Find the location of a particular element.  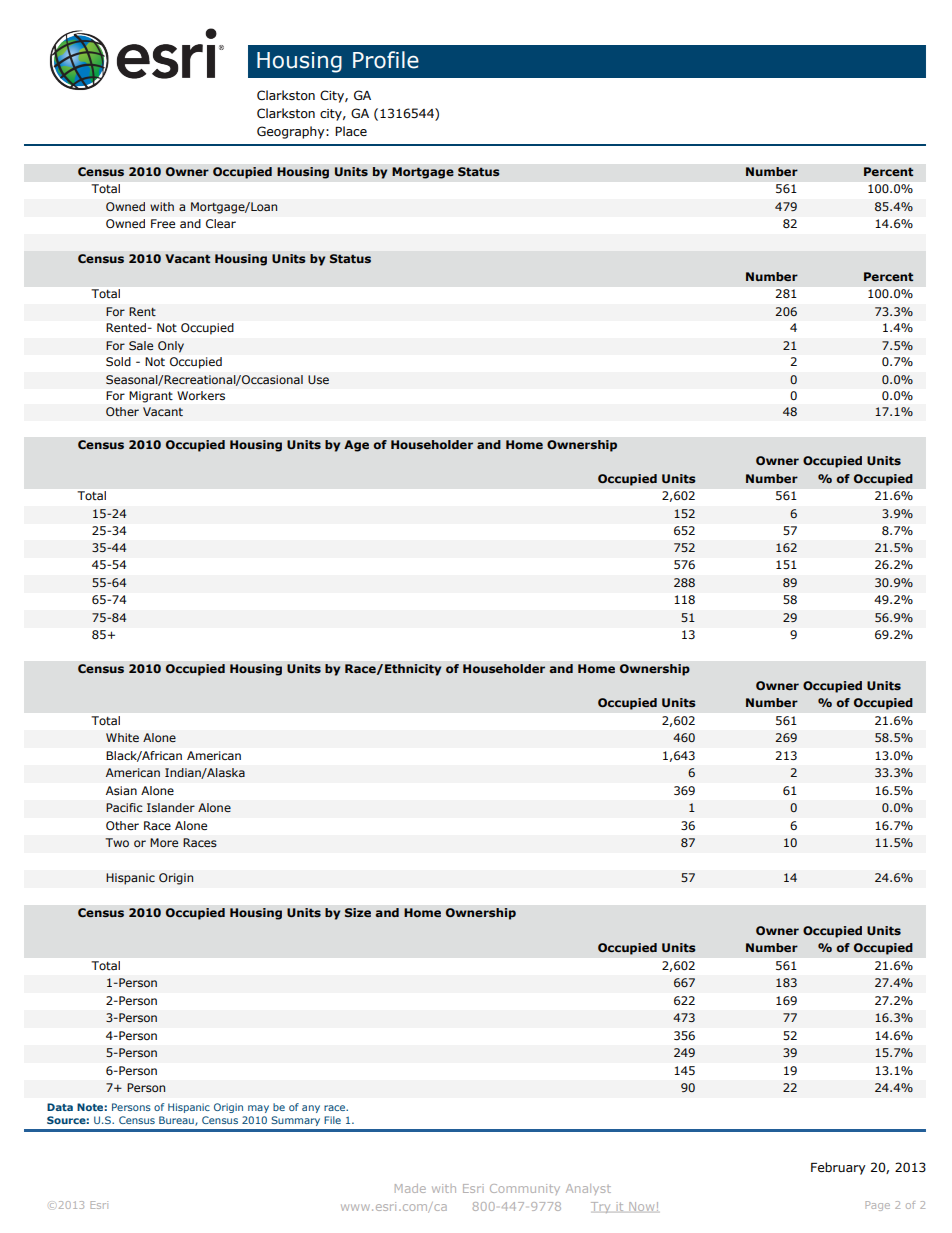

Only is located at coordinates (171, 347).
